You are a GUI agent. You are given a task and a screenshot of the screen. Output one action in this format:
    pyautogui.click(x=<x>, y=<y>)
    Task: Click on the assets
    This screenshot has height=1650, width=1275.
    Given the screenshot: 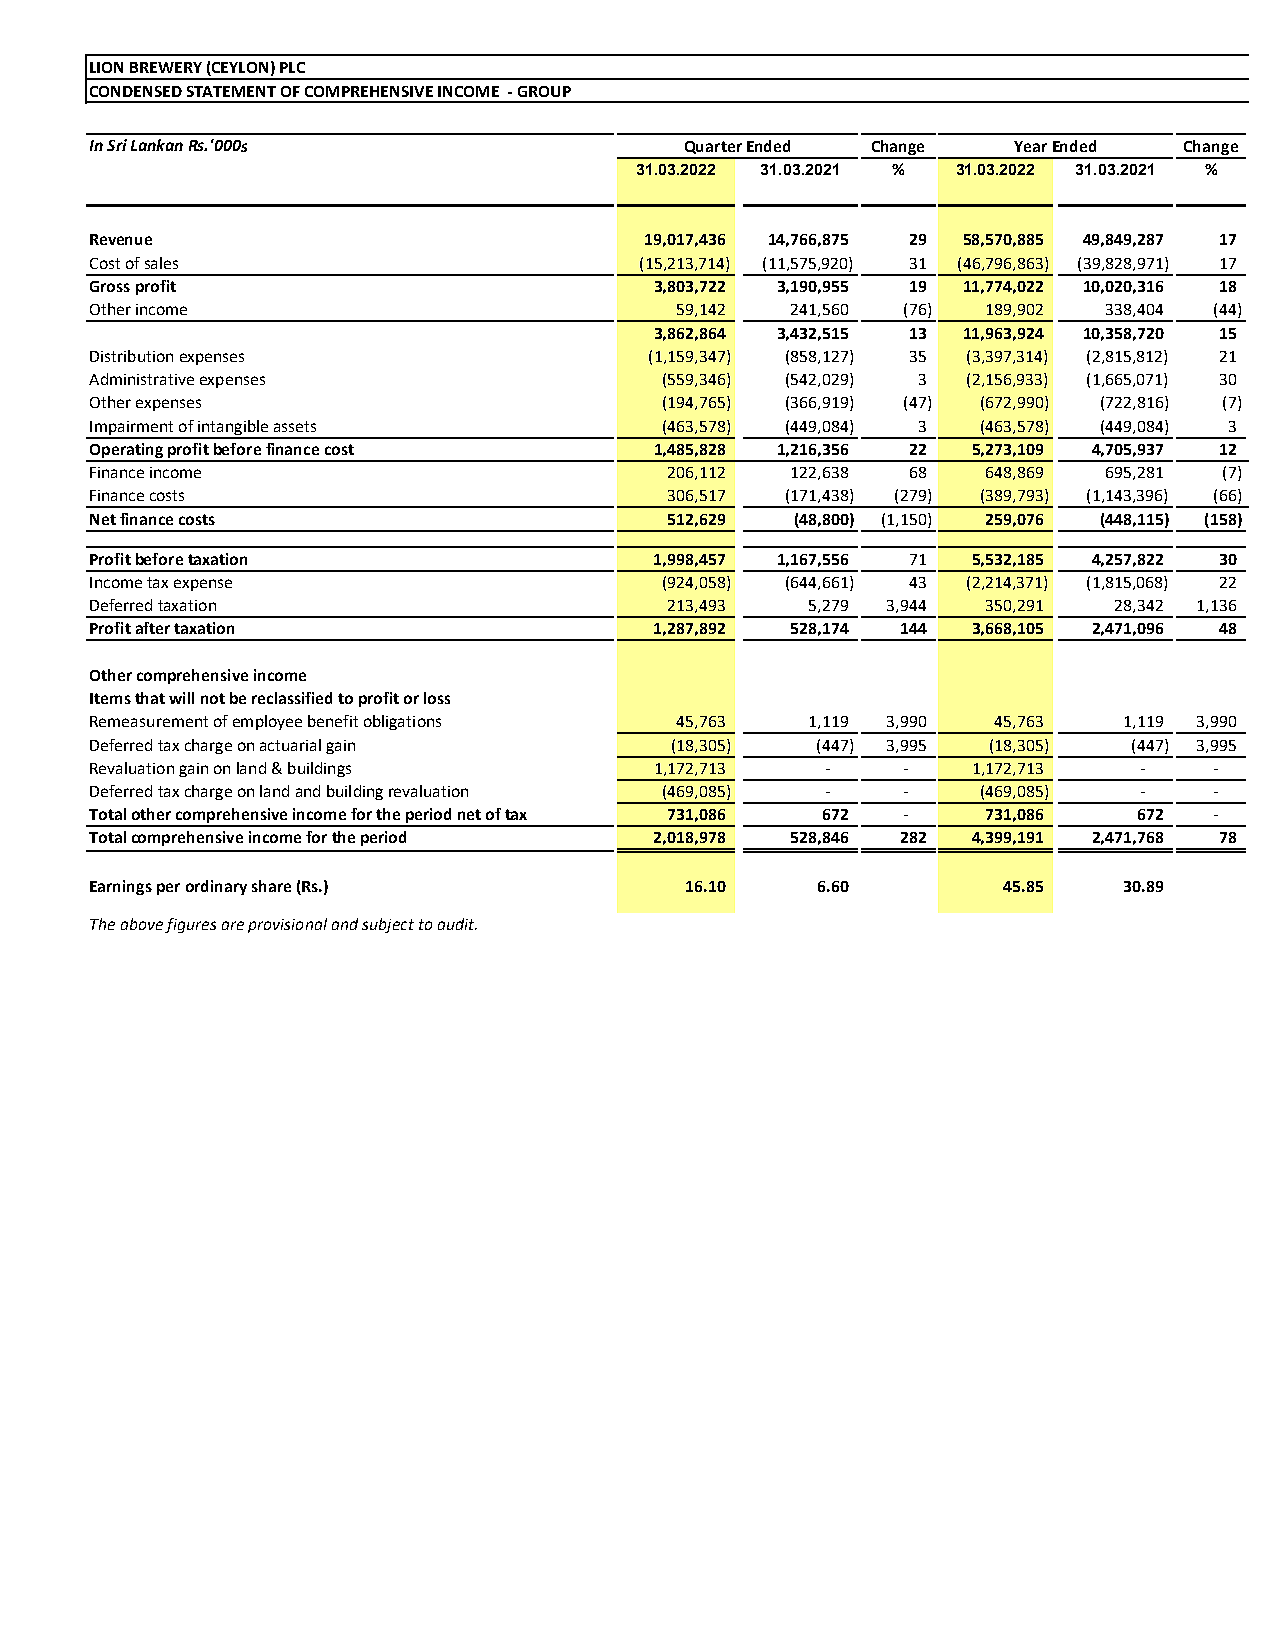 What is the action you would take?
    pyautogui.click(x=295, y=426)
